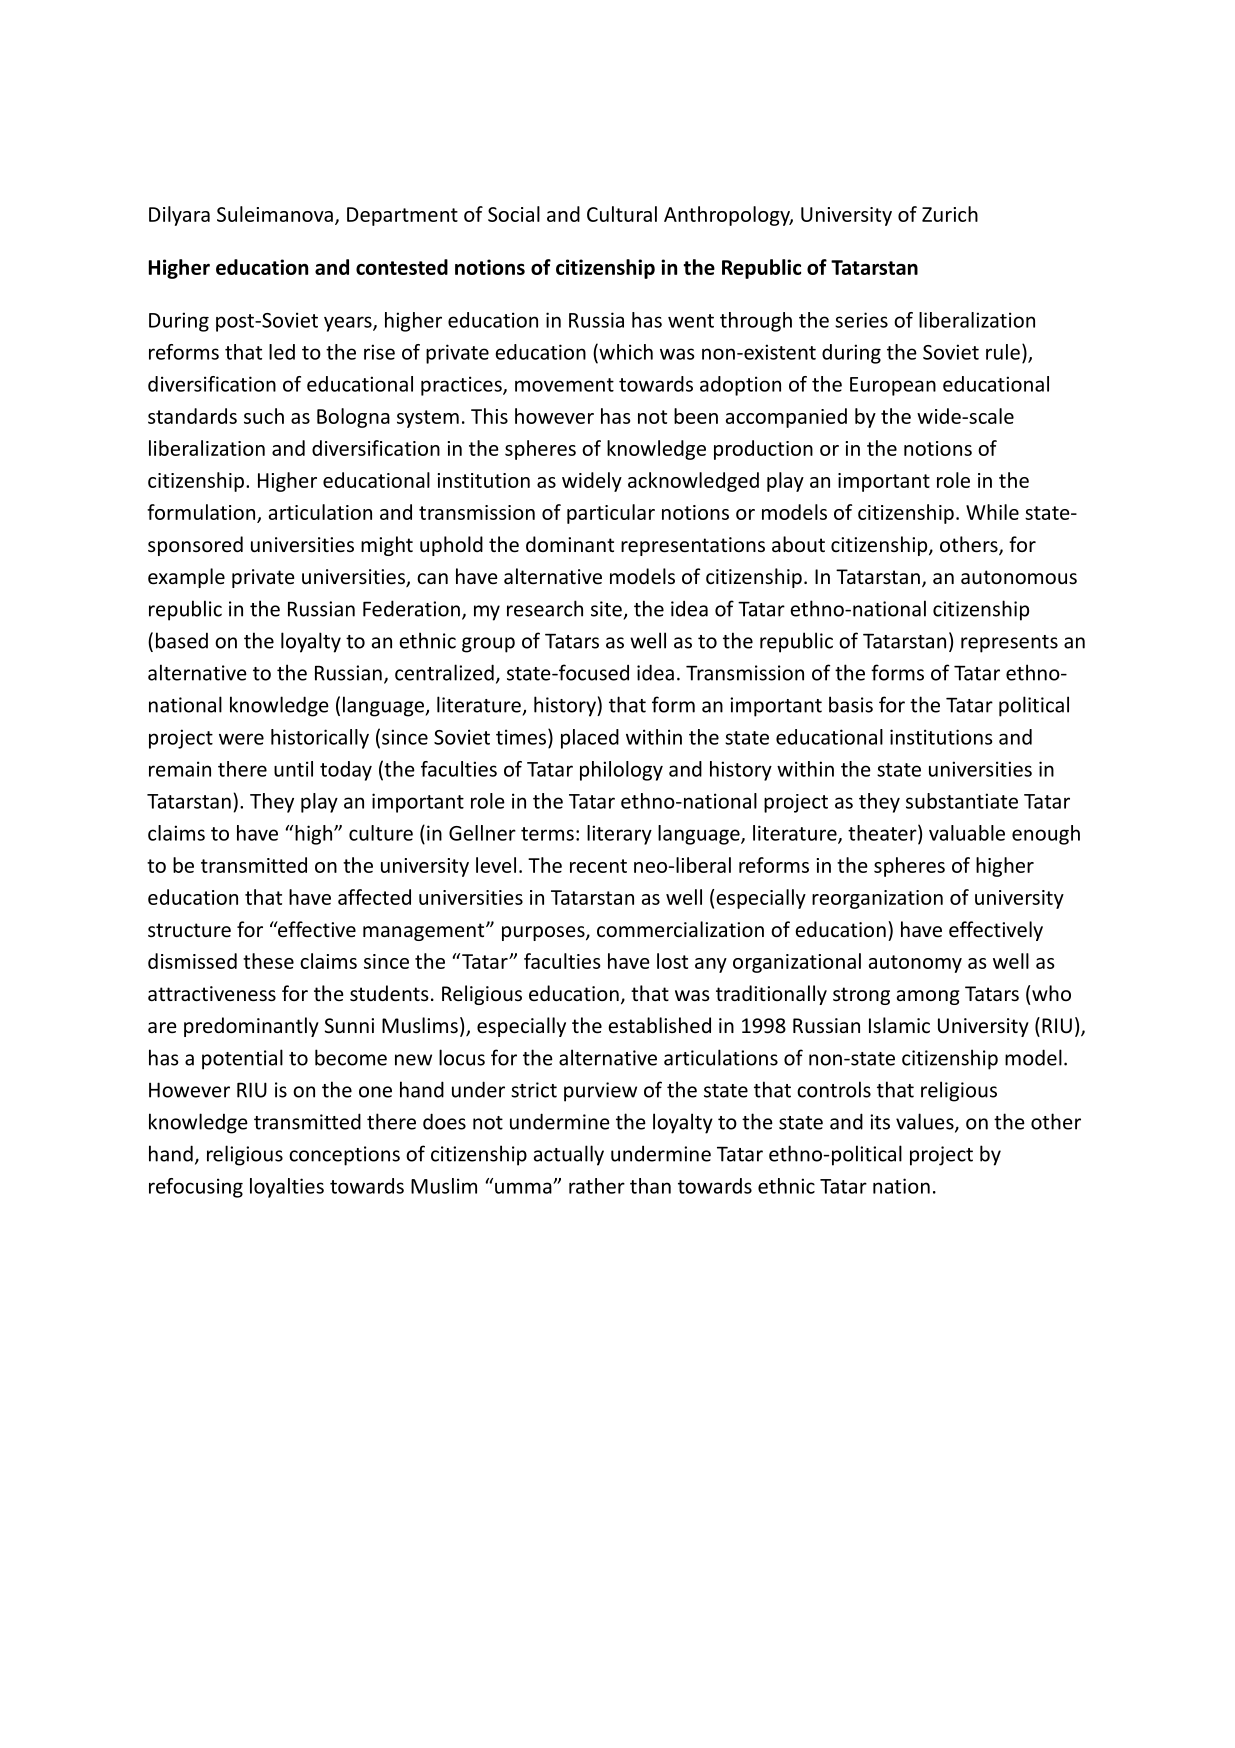  Describe the element at coordinates (680, 929) in the screenshot. I see `commercialization` at that location.
